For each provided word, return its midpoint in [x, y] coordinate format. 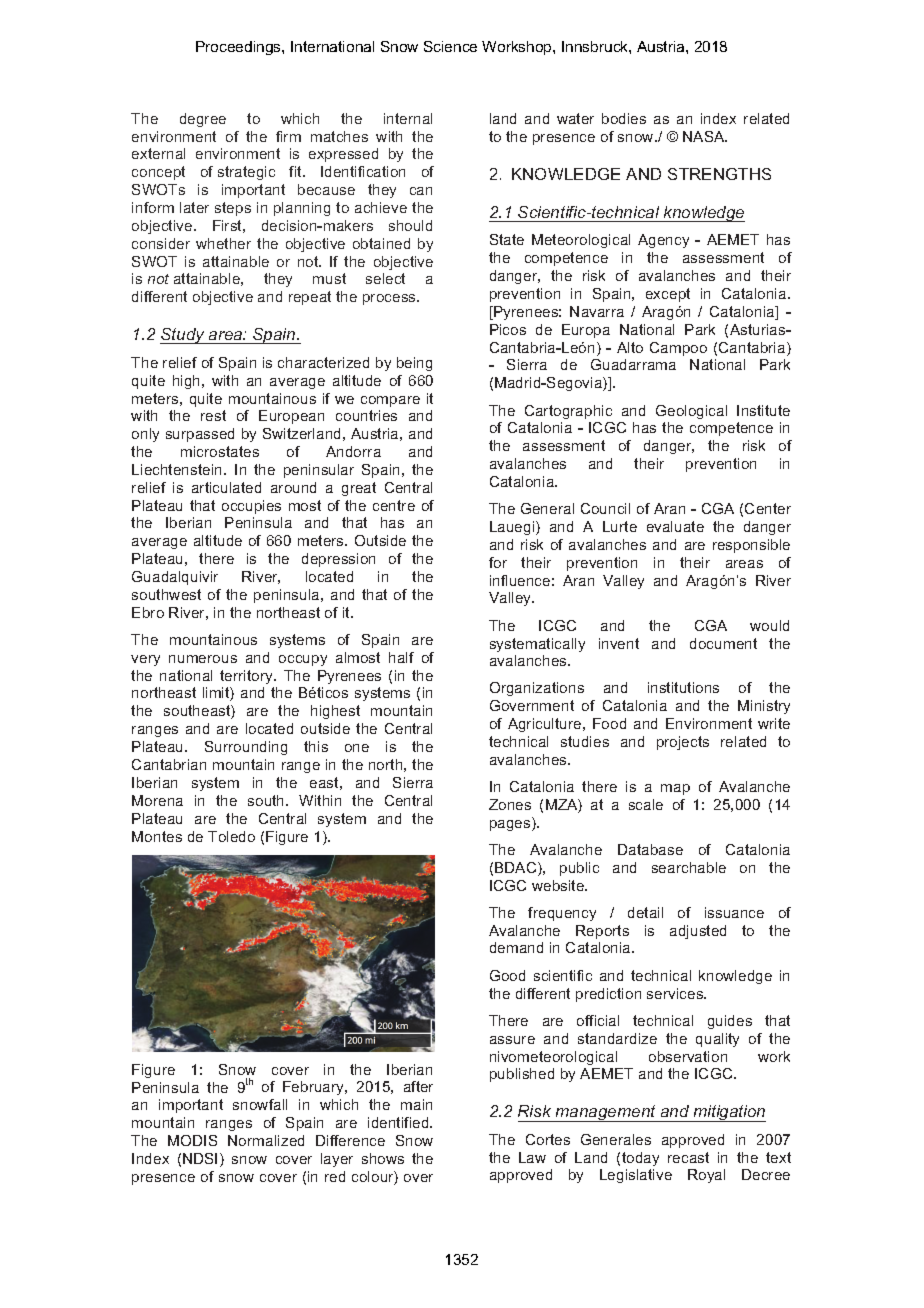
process [390, 299]
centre [394, 505]
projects [683, 743]
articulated [226, 487]
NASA [705, 136]
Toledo [231, 836]
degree [203, 120]
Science [450, 46]
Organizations [537, 689]
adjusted [698, 932]
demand [516, 947]
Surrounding [246, 748]
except [668, 295]
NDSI [200, 1158]
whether [223, 243]
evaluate [675, 526]
